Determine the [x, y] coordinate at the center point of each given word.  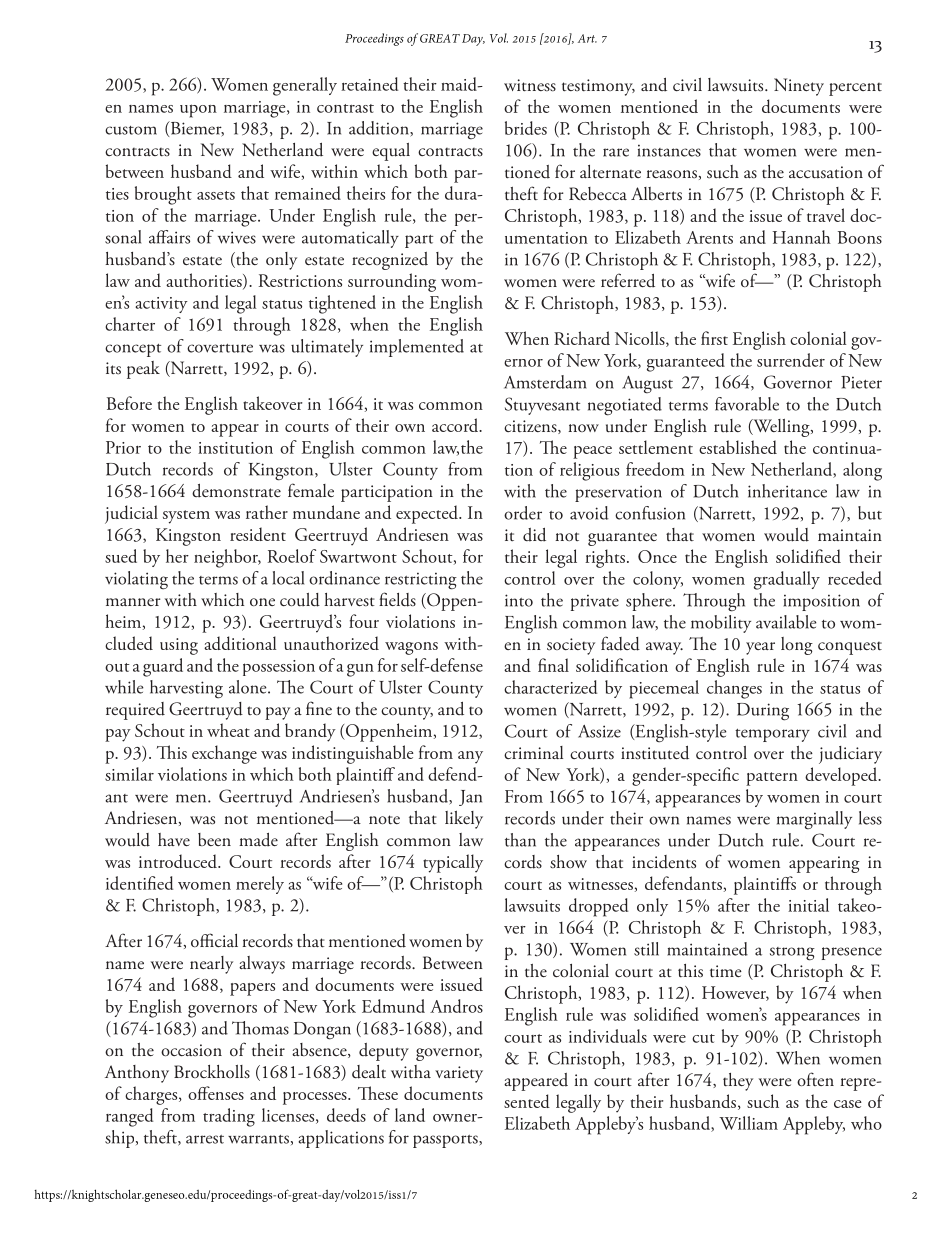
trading [229, 1117]
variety [459, 1074]
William [748, 1123]
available [786, 622]
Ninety [799, 87]
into [519, 600]
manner [133, 602]
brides [526, 128]
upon [198, 111]
